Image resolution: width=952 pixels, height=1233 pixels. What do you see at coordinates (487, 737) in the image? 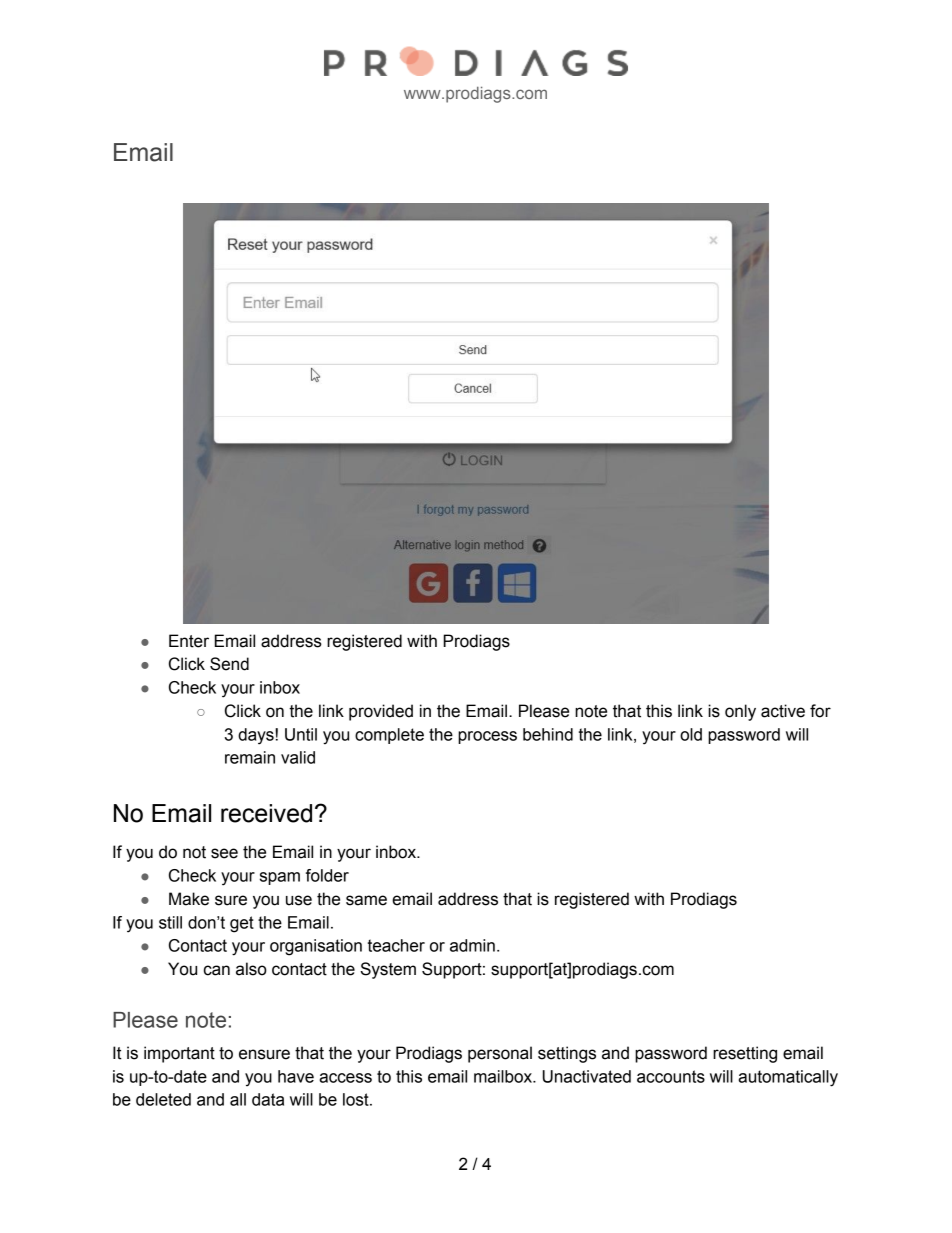
I see `process` at bounding box center [487, 737].
